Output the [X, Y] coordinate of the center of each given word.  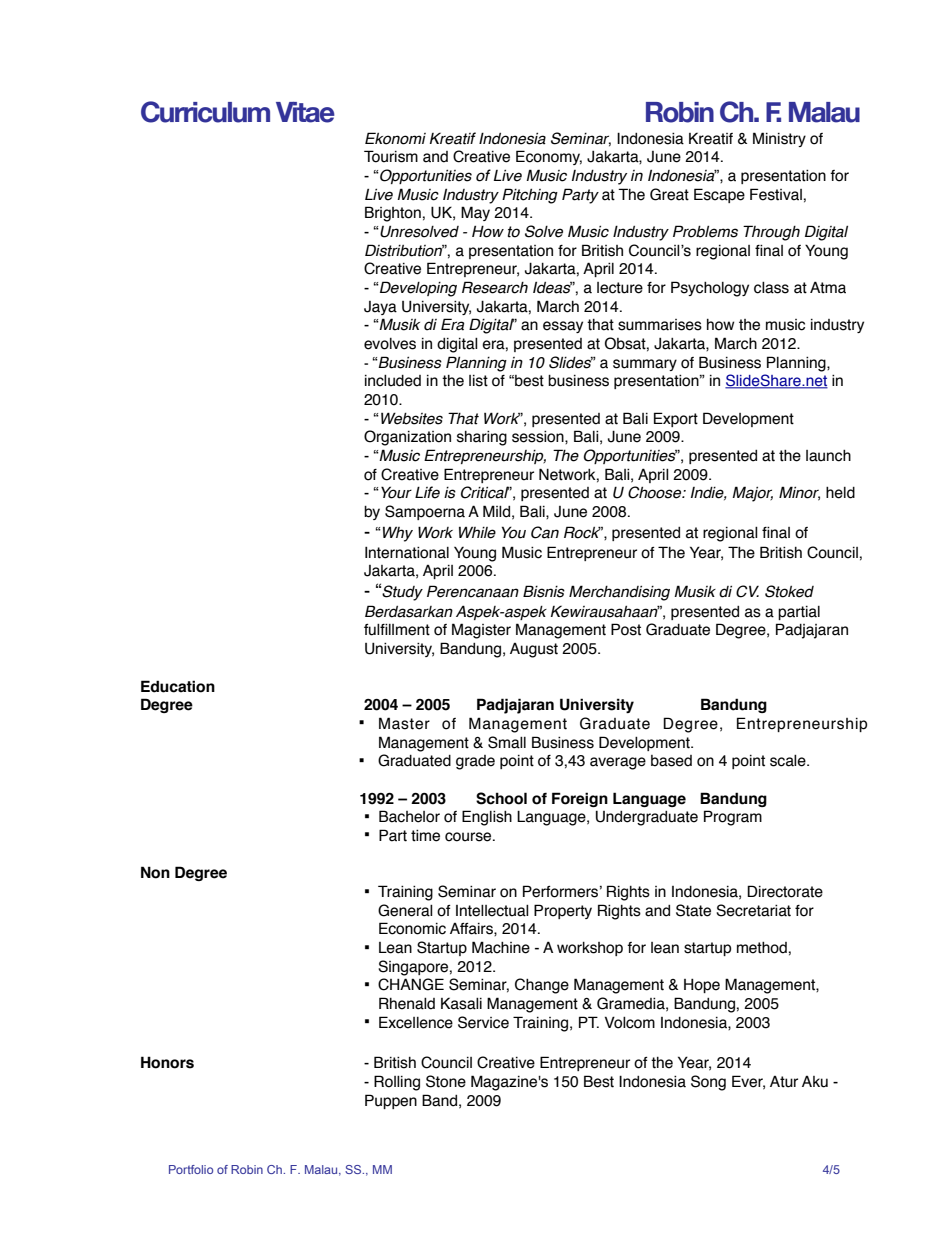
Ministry [779, 139]
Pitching [530, 196]
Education [178, 686]
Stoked [789, 591]
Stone [446, 1081]
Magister [481, 631]
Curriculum [205, 112]
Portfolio [191, 1169]
